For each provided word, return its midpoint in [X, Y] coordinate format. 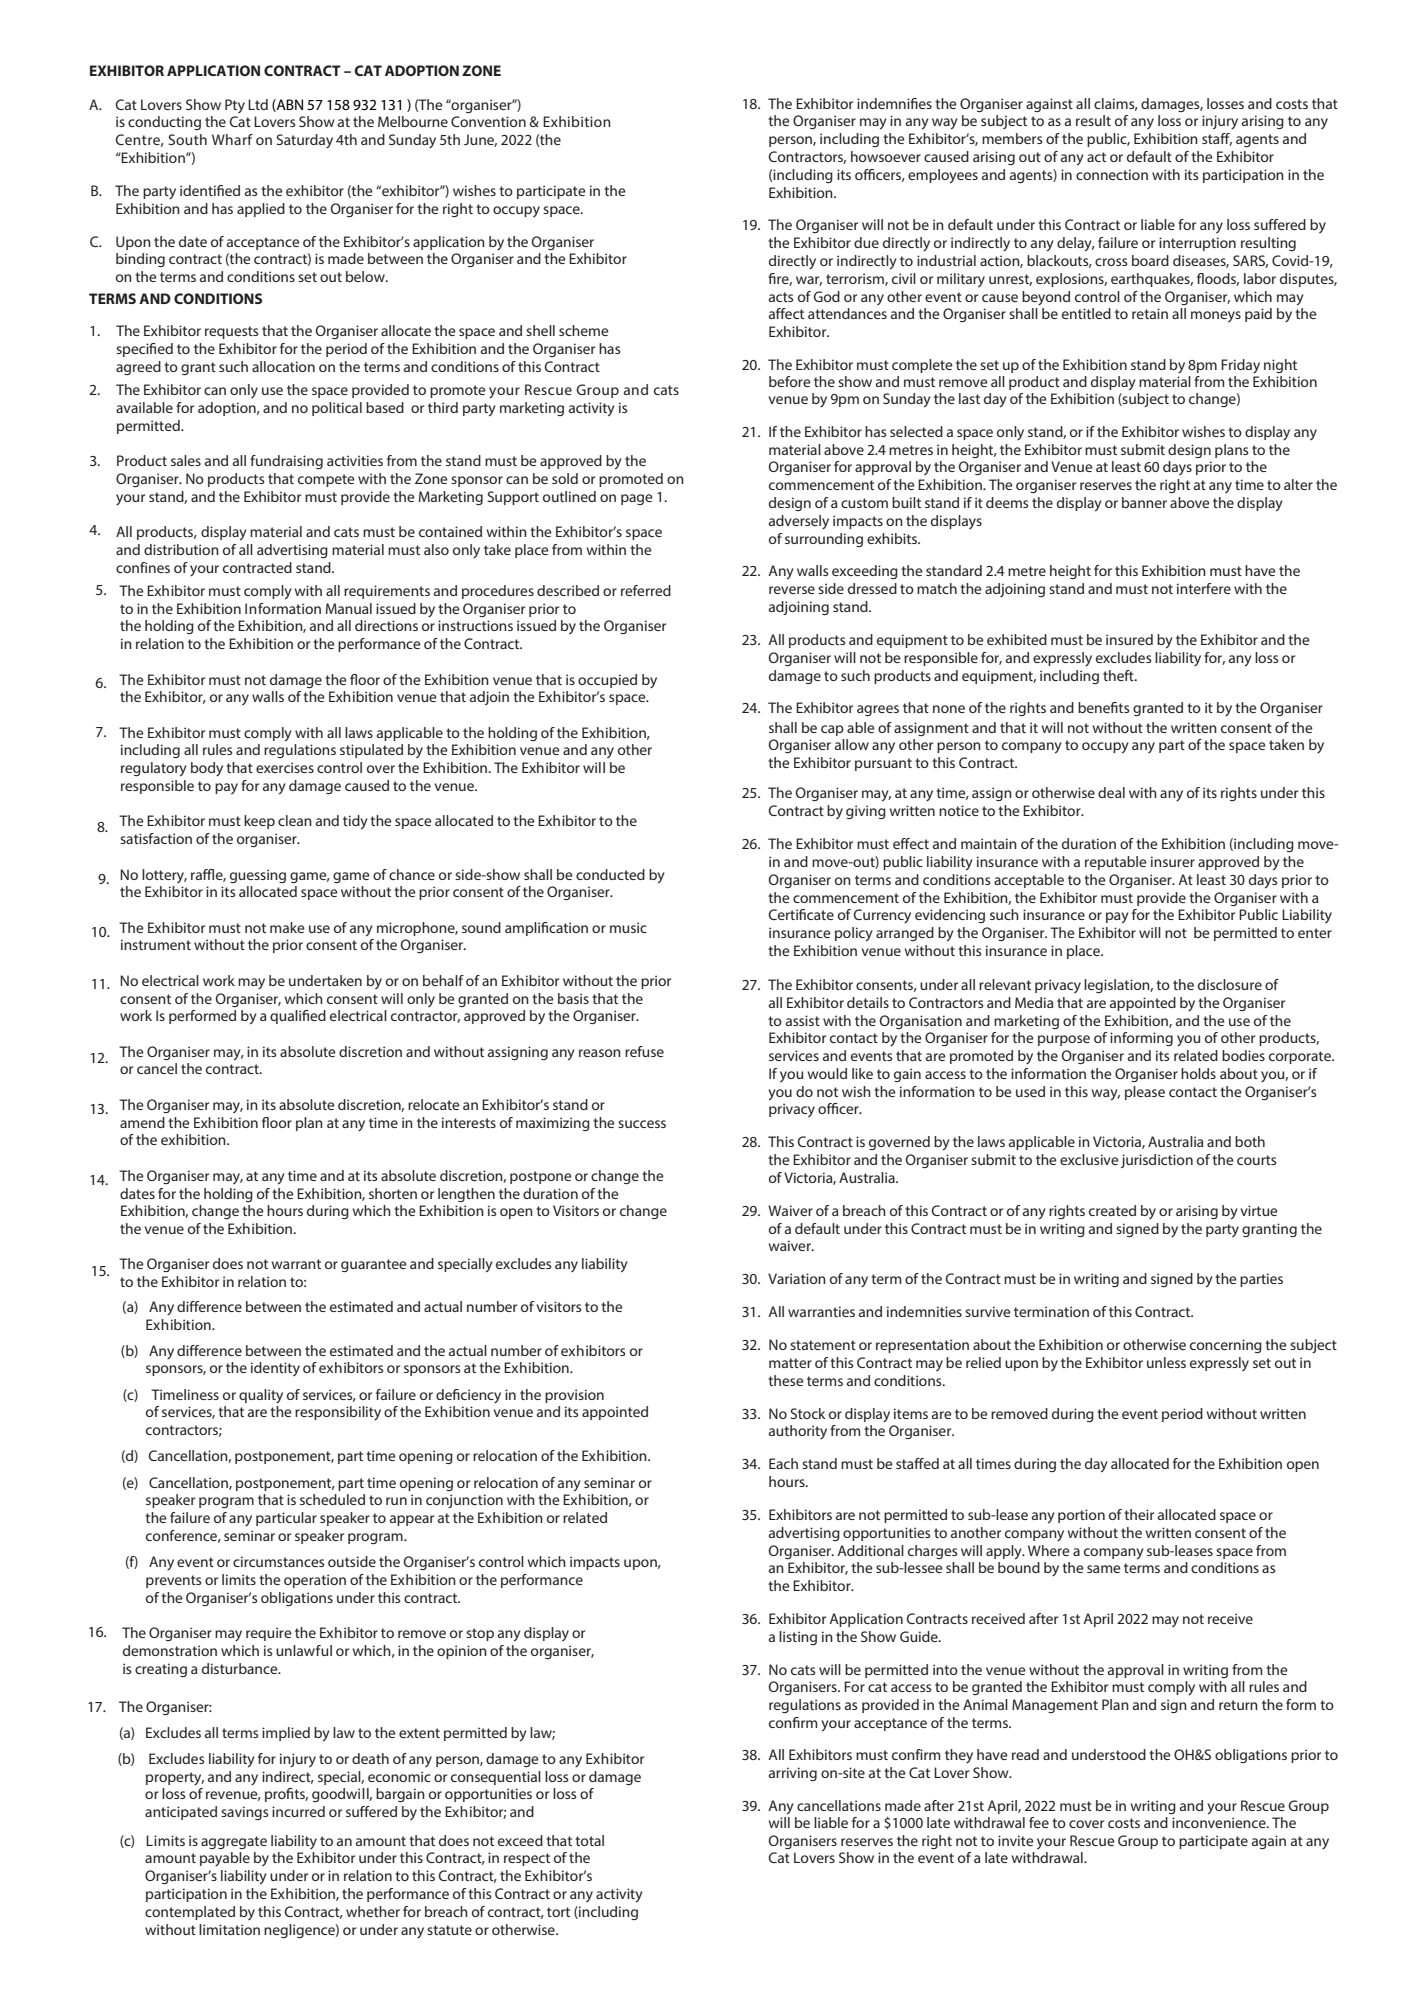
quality [261, 1396]
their [1139, 1514]
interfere [1204, 588]
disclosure [1230, 984]
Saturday [304, 141]
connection [1112, 174]
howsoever [886, 156]
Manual [349, 608]
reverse [792, 590]
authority [798, 1432]
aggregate [234, 1842]
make [287, 927]
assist [803, 1020]
